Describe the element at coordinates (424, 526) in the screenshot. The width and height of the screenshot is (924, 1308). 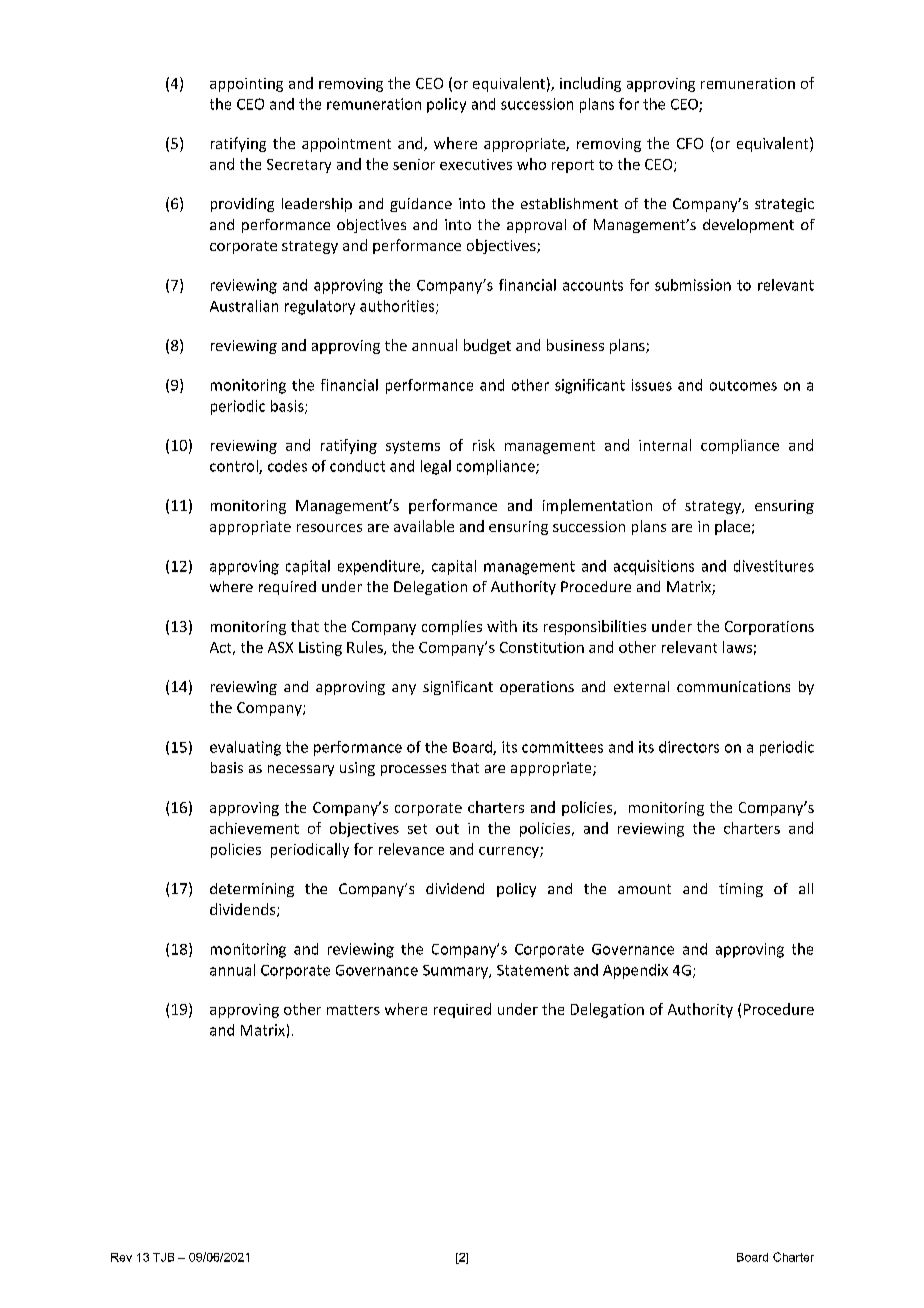
I see `available` at that location.
